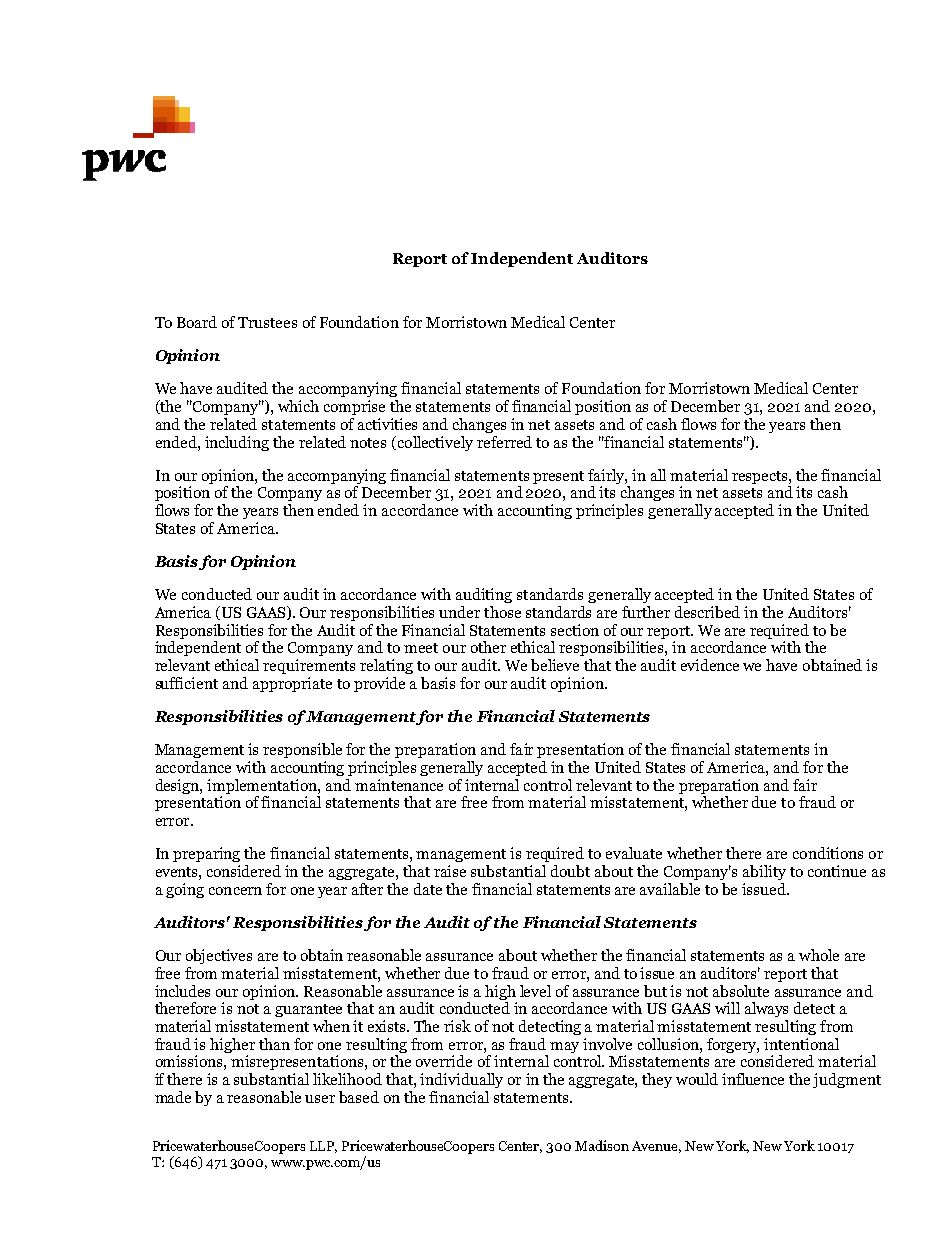  Describe the element at coordinates (707, 612) in the image. I see `described` at that location.
